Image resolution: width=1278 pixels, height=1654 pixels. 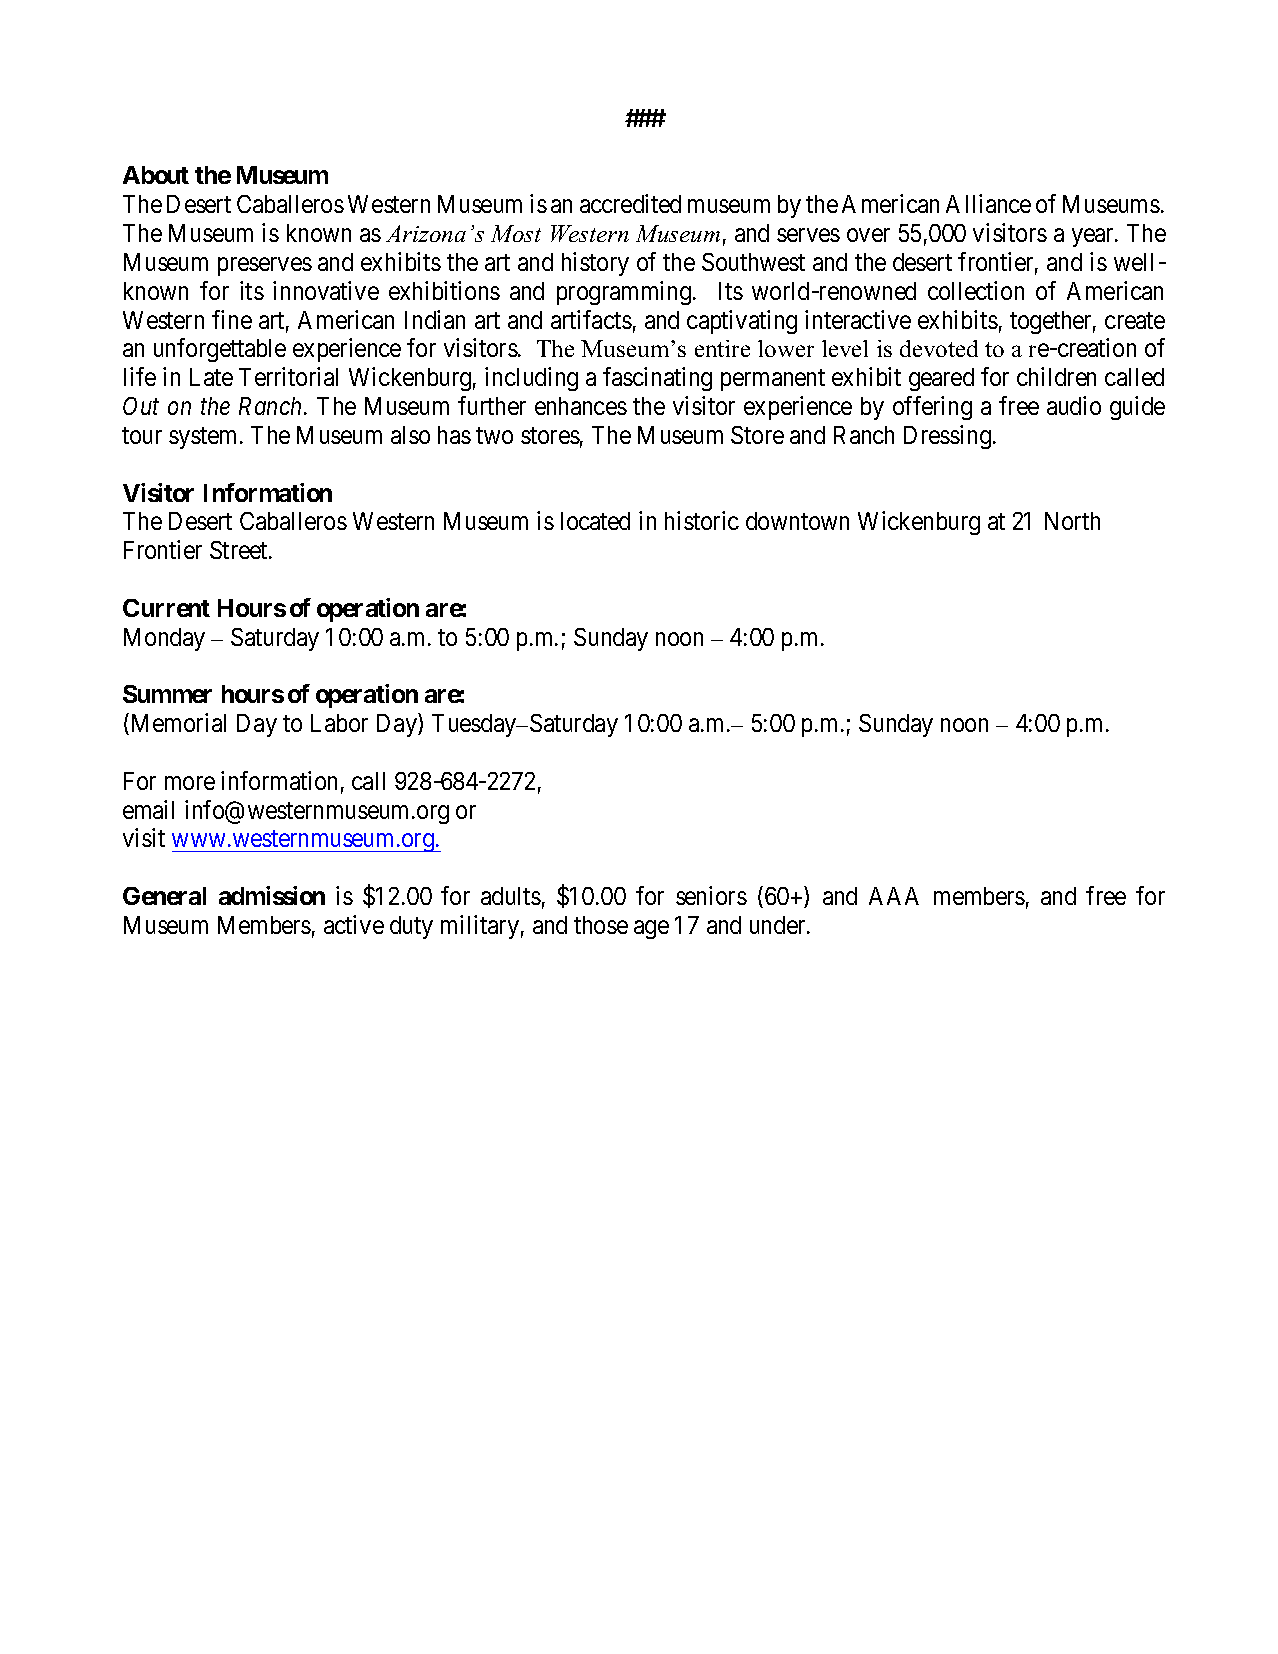 I want to click on enhances, so click(x=581, y=406).
